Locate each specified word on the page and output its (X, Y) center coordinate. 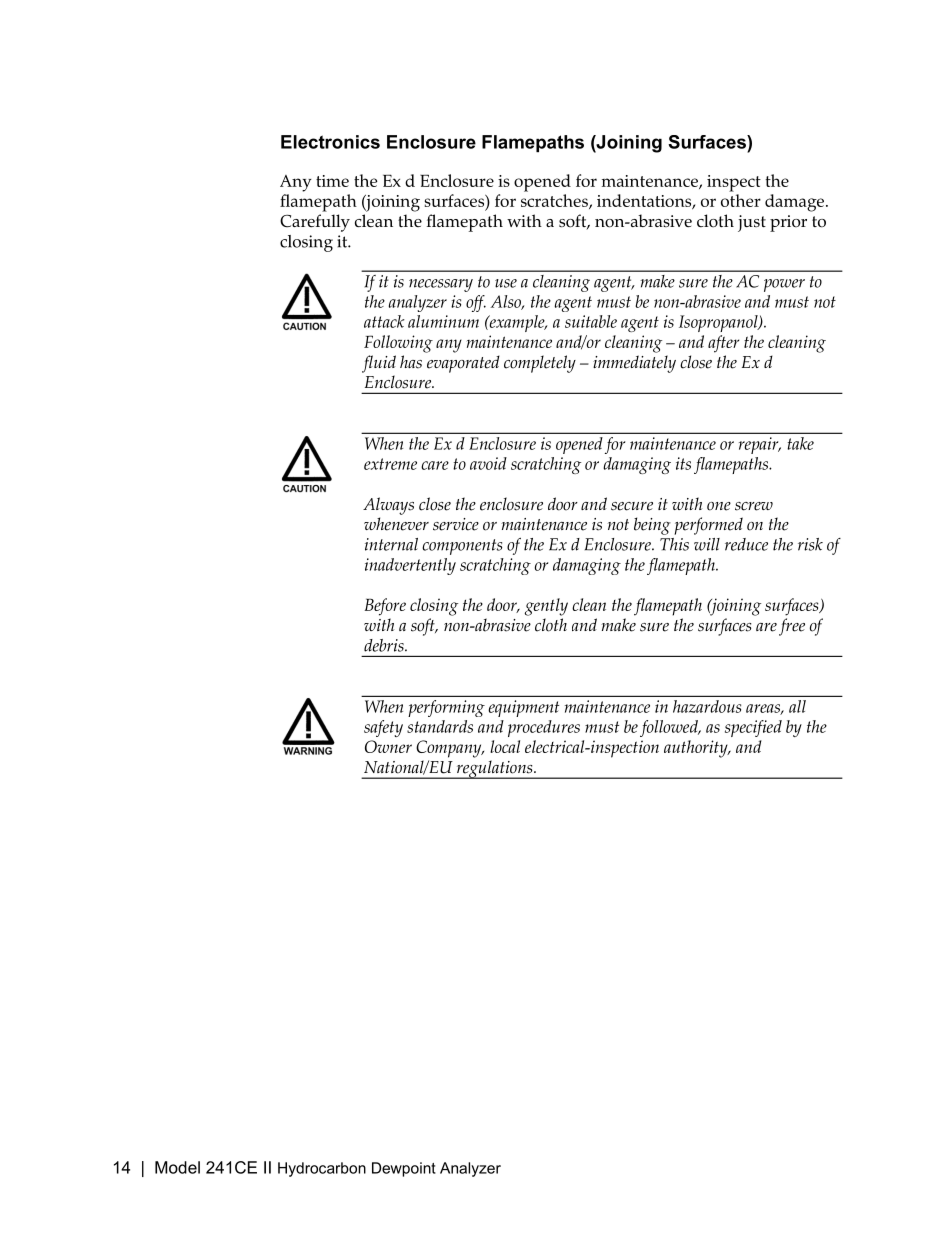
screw (754, 506)
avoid (488, 463)
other (741, 200)
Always (388, 506)
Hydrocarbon (322, 1169)
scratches (555, 201)
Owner (388, 746)
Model (177, 1167)
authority (697, 749)
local (505, 746)
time (332, 181)
